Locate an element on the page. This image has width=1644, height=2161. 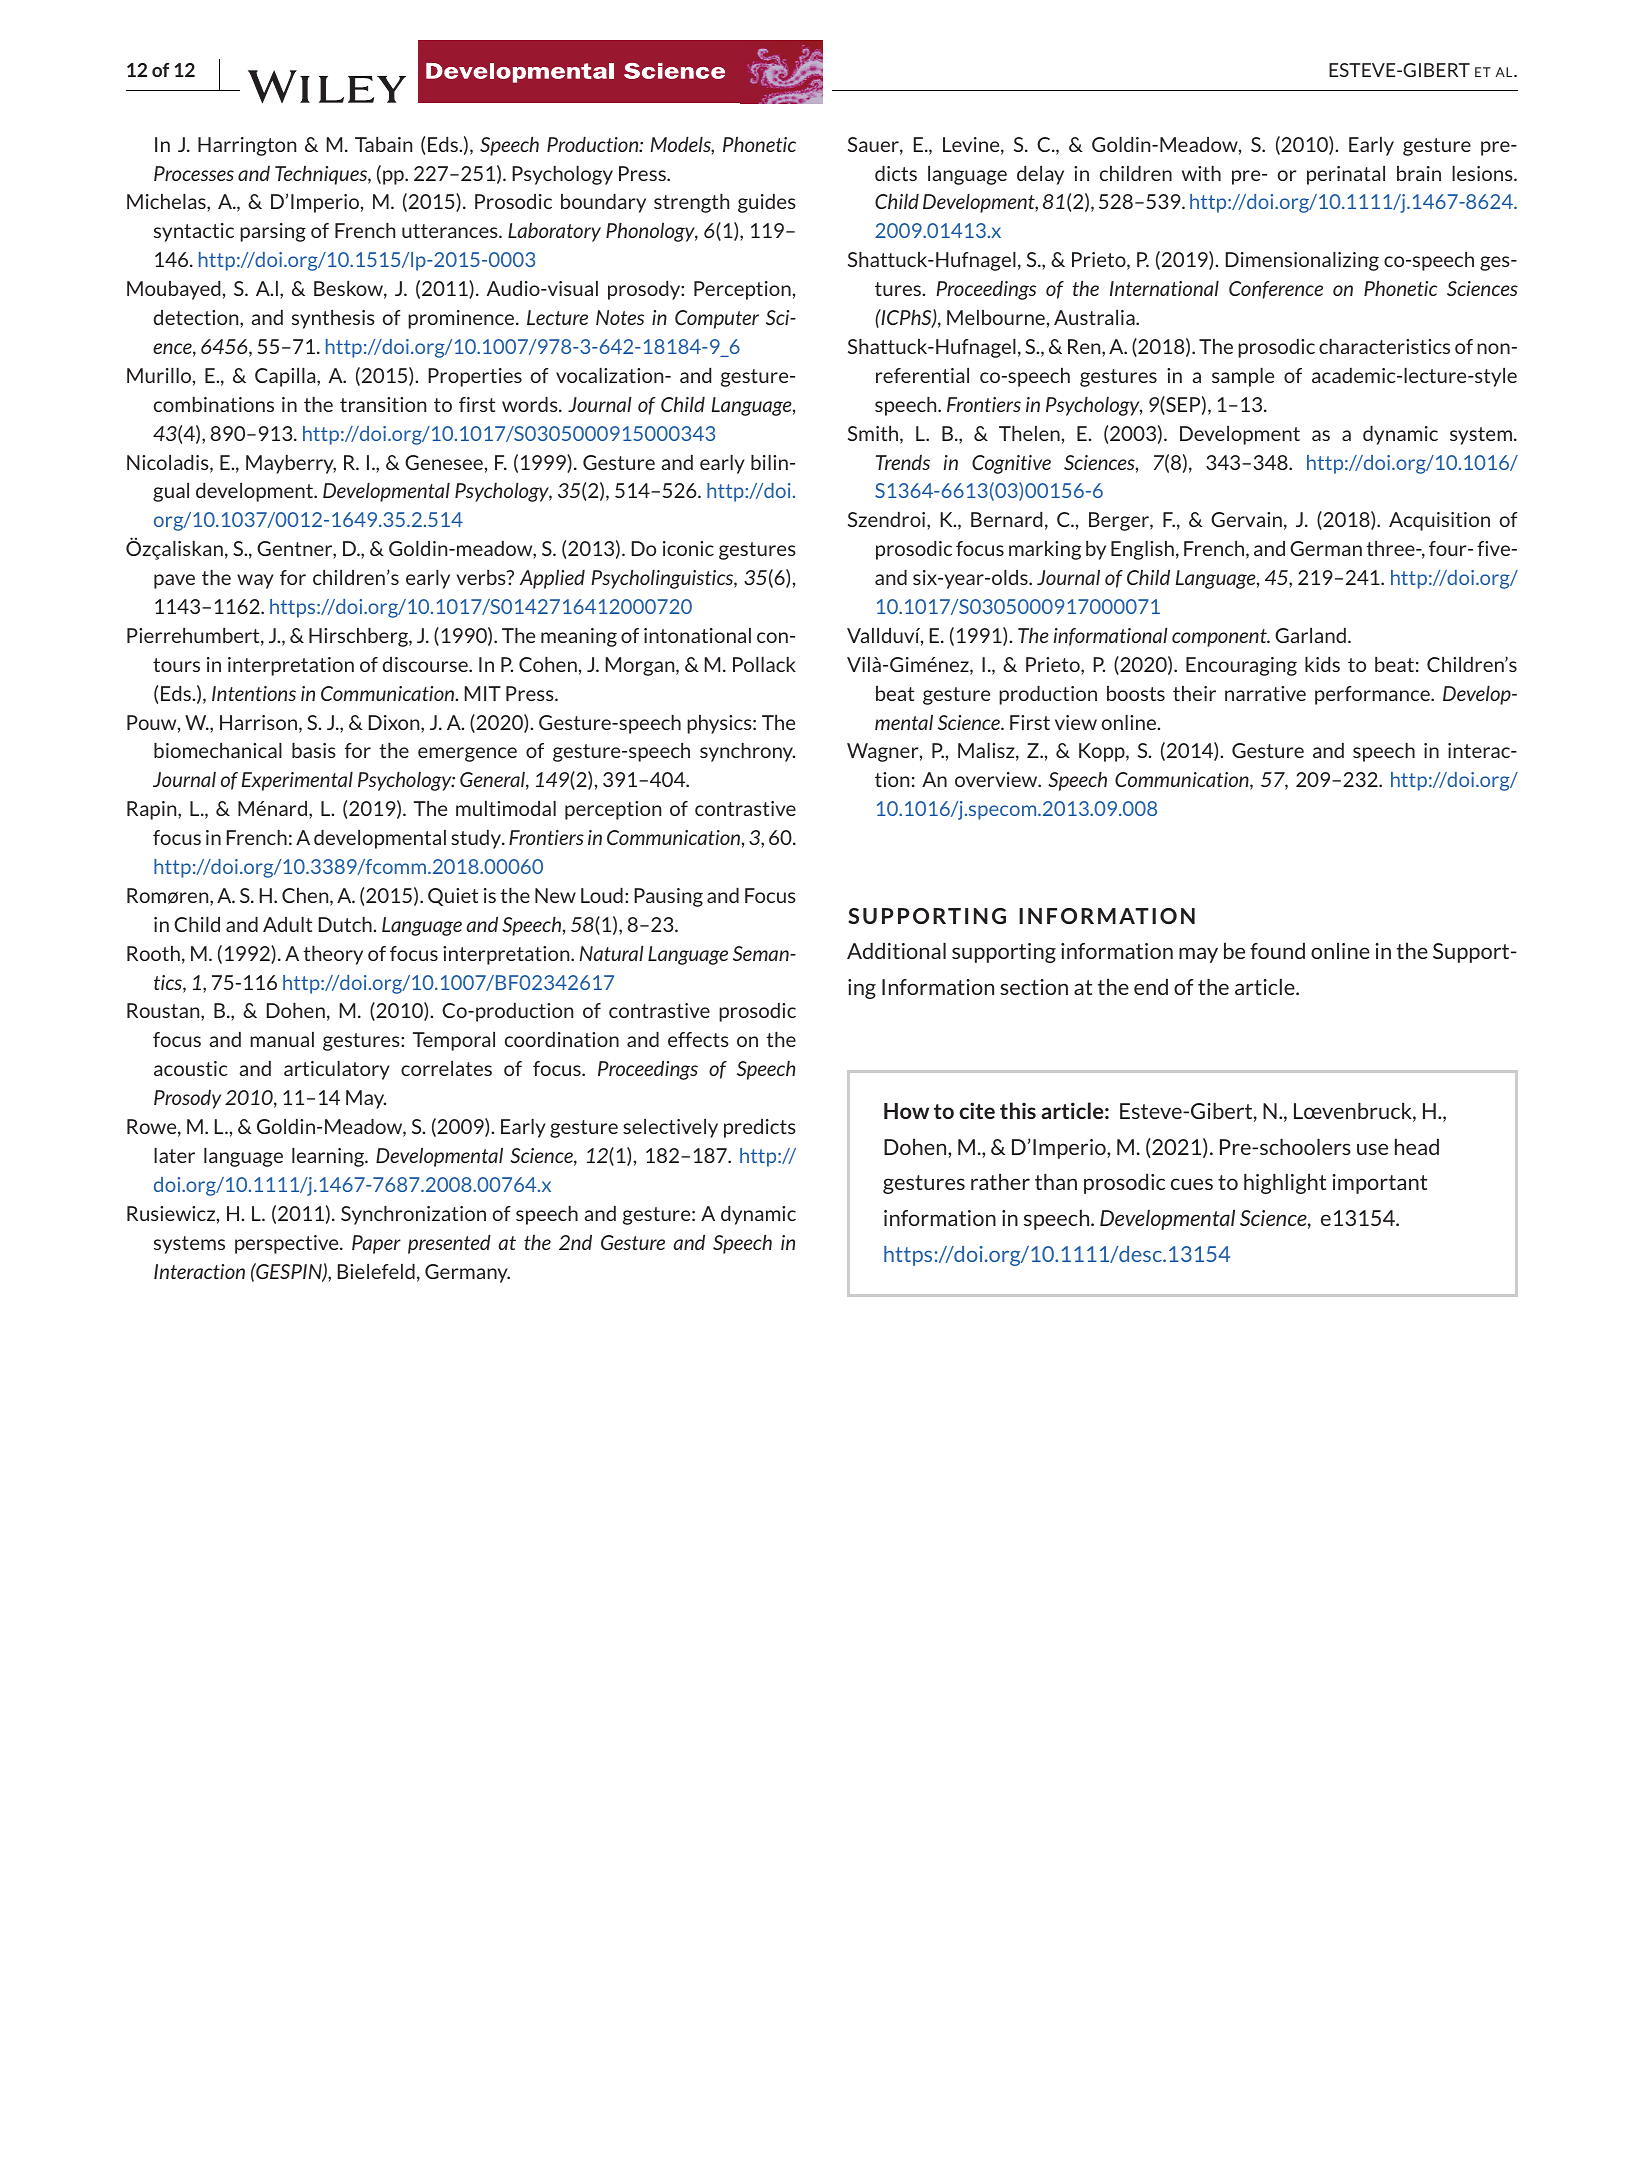
synchrony is located at coordinates (747, 752).
